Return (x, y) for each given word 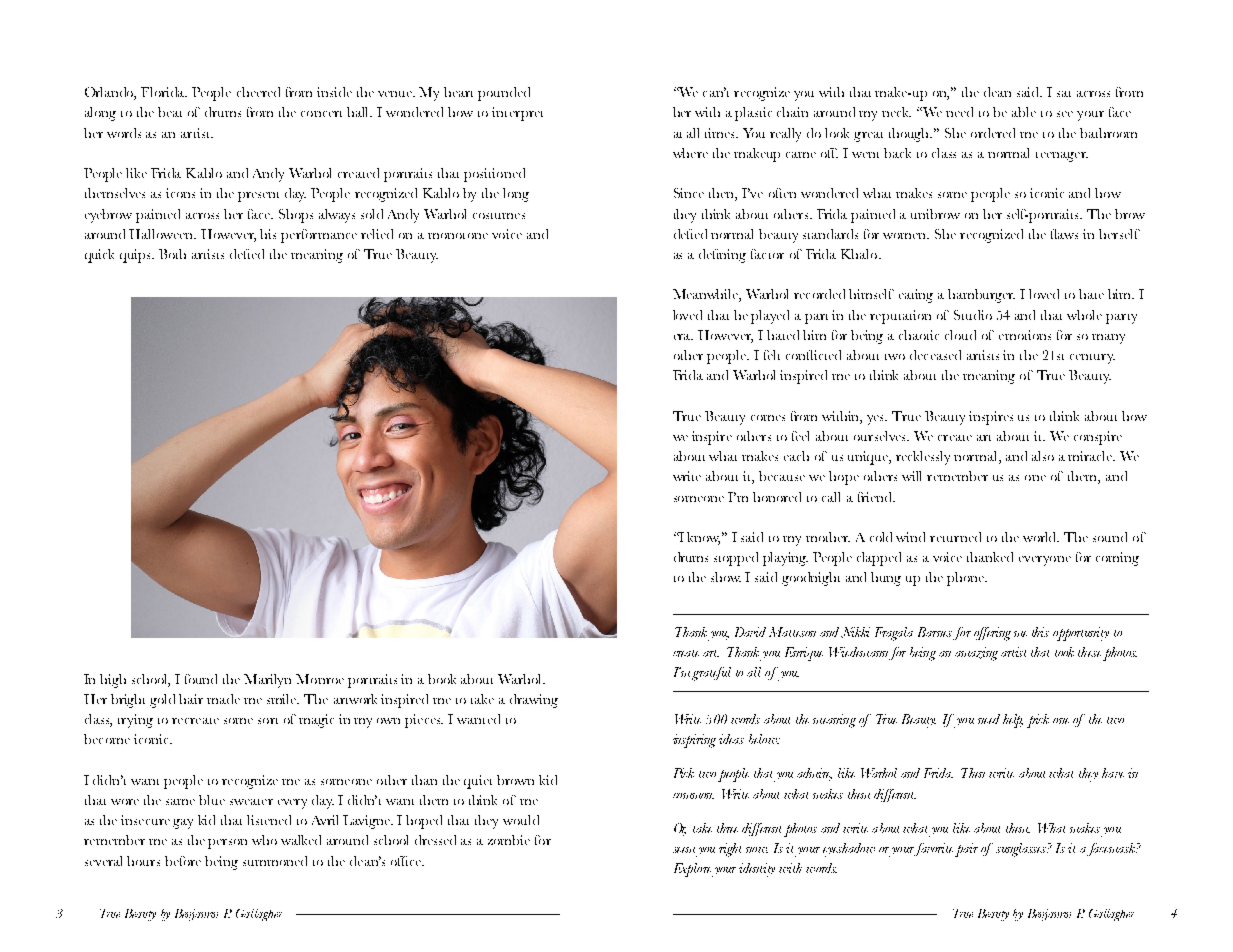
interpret (517, 114)
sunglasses (1022, 850)
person (227, 844)
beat (170, 112)
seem (684, 850)
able (1024, 112)
